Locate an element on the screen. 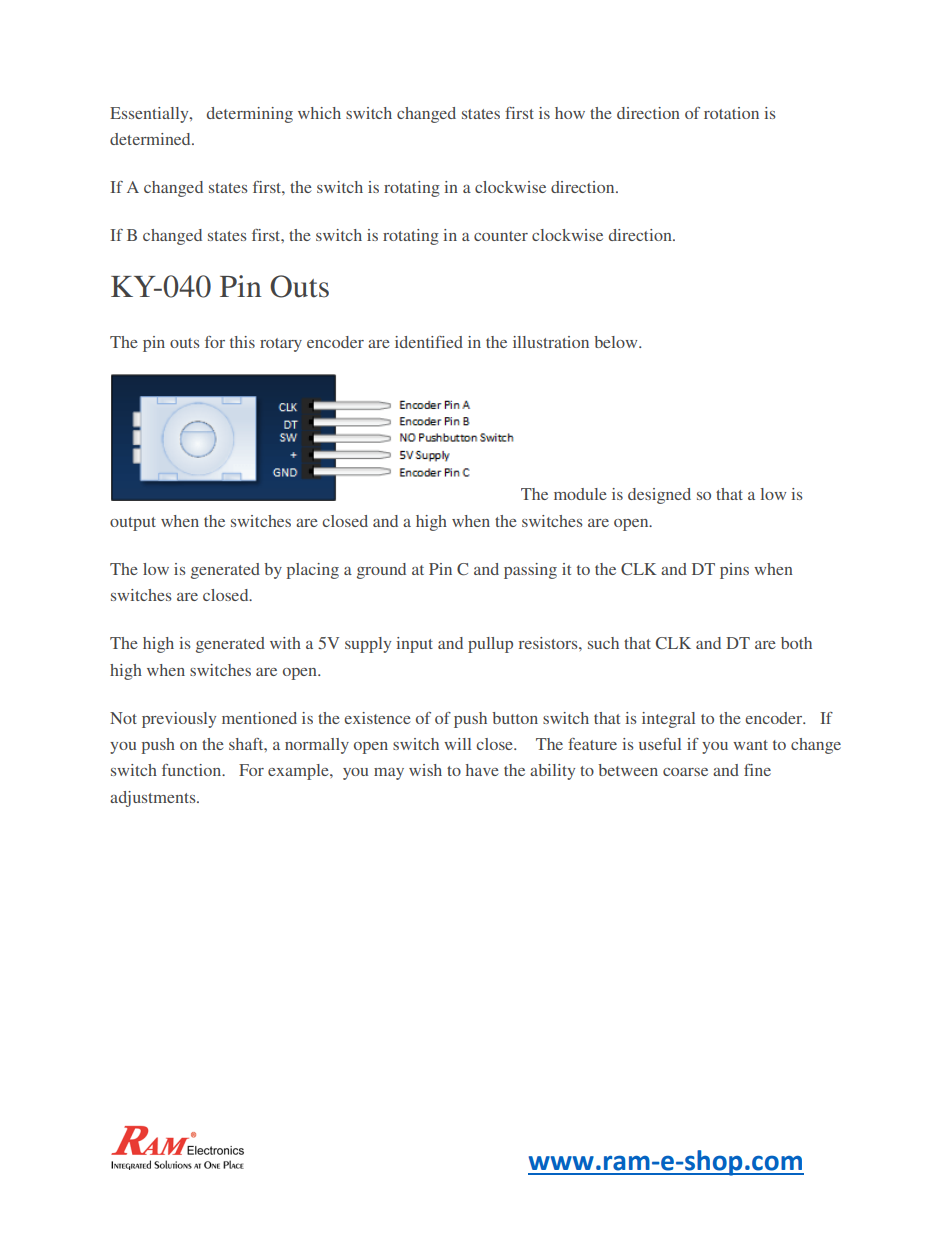 This screenshot has height=1233, width=952. rotation is located at coordinates (731, 113).
